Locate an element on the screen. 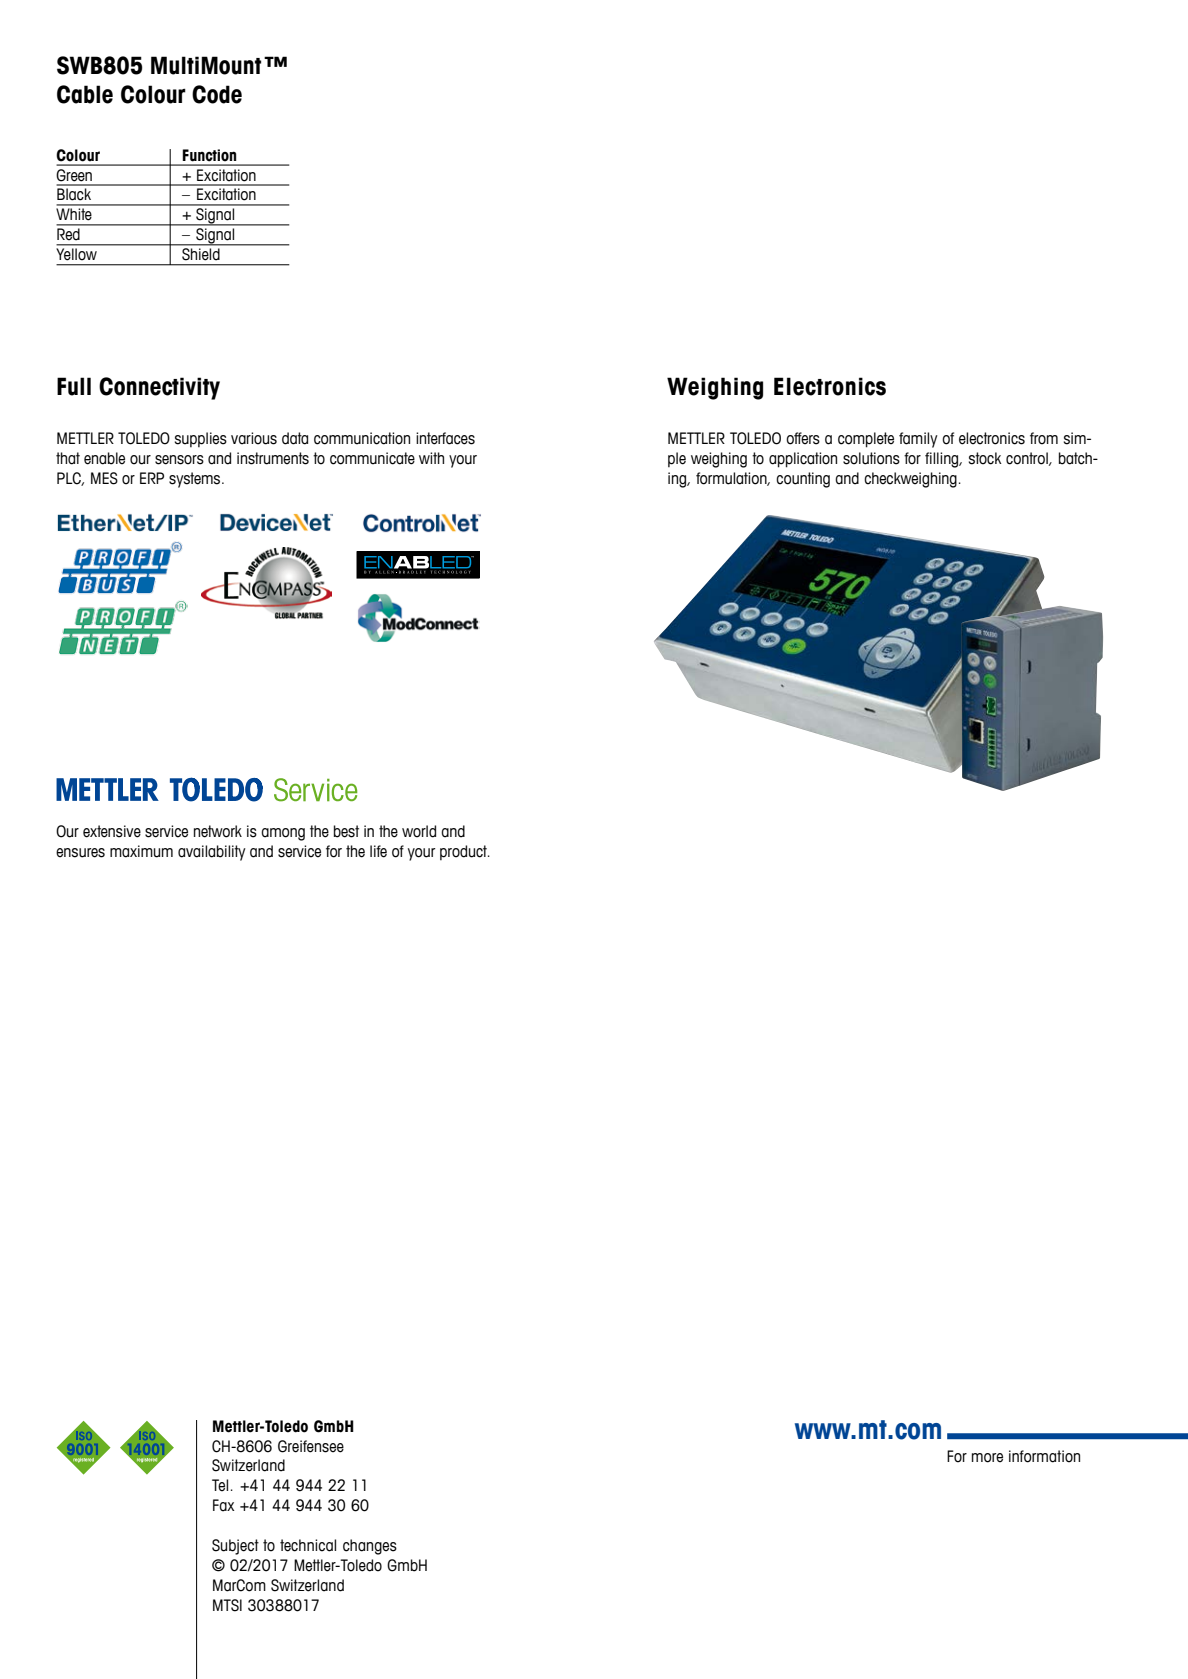 The height and width of the screenshot is (1679, 1188). availability is located at coordinates (212, 853).
